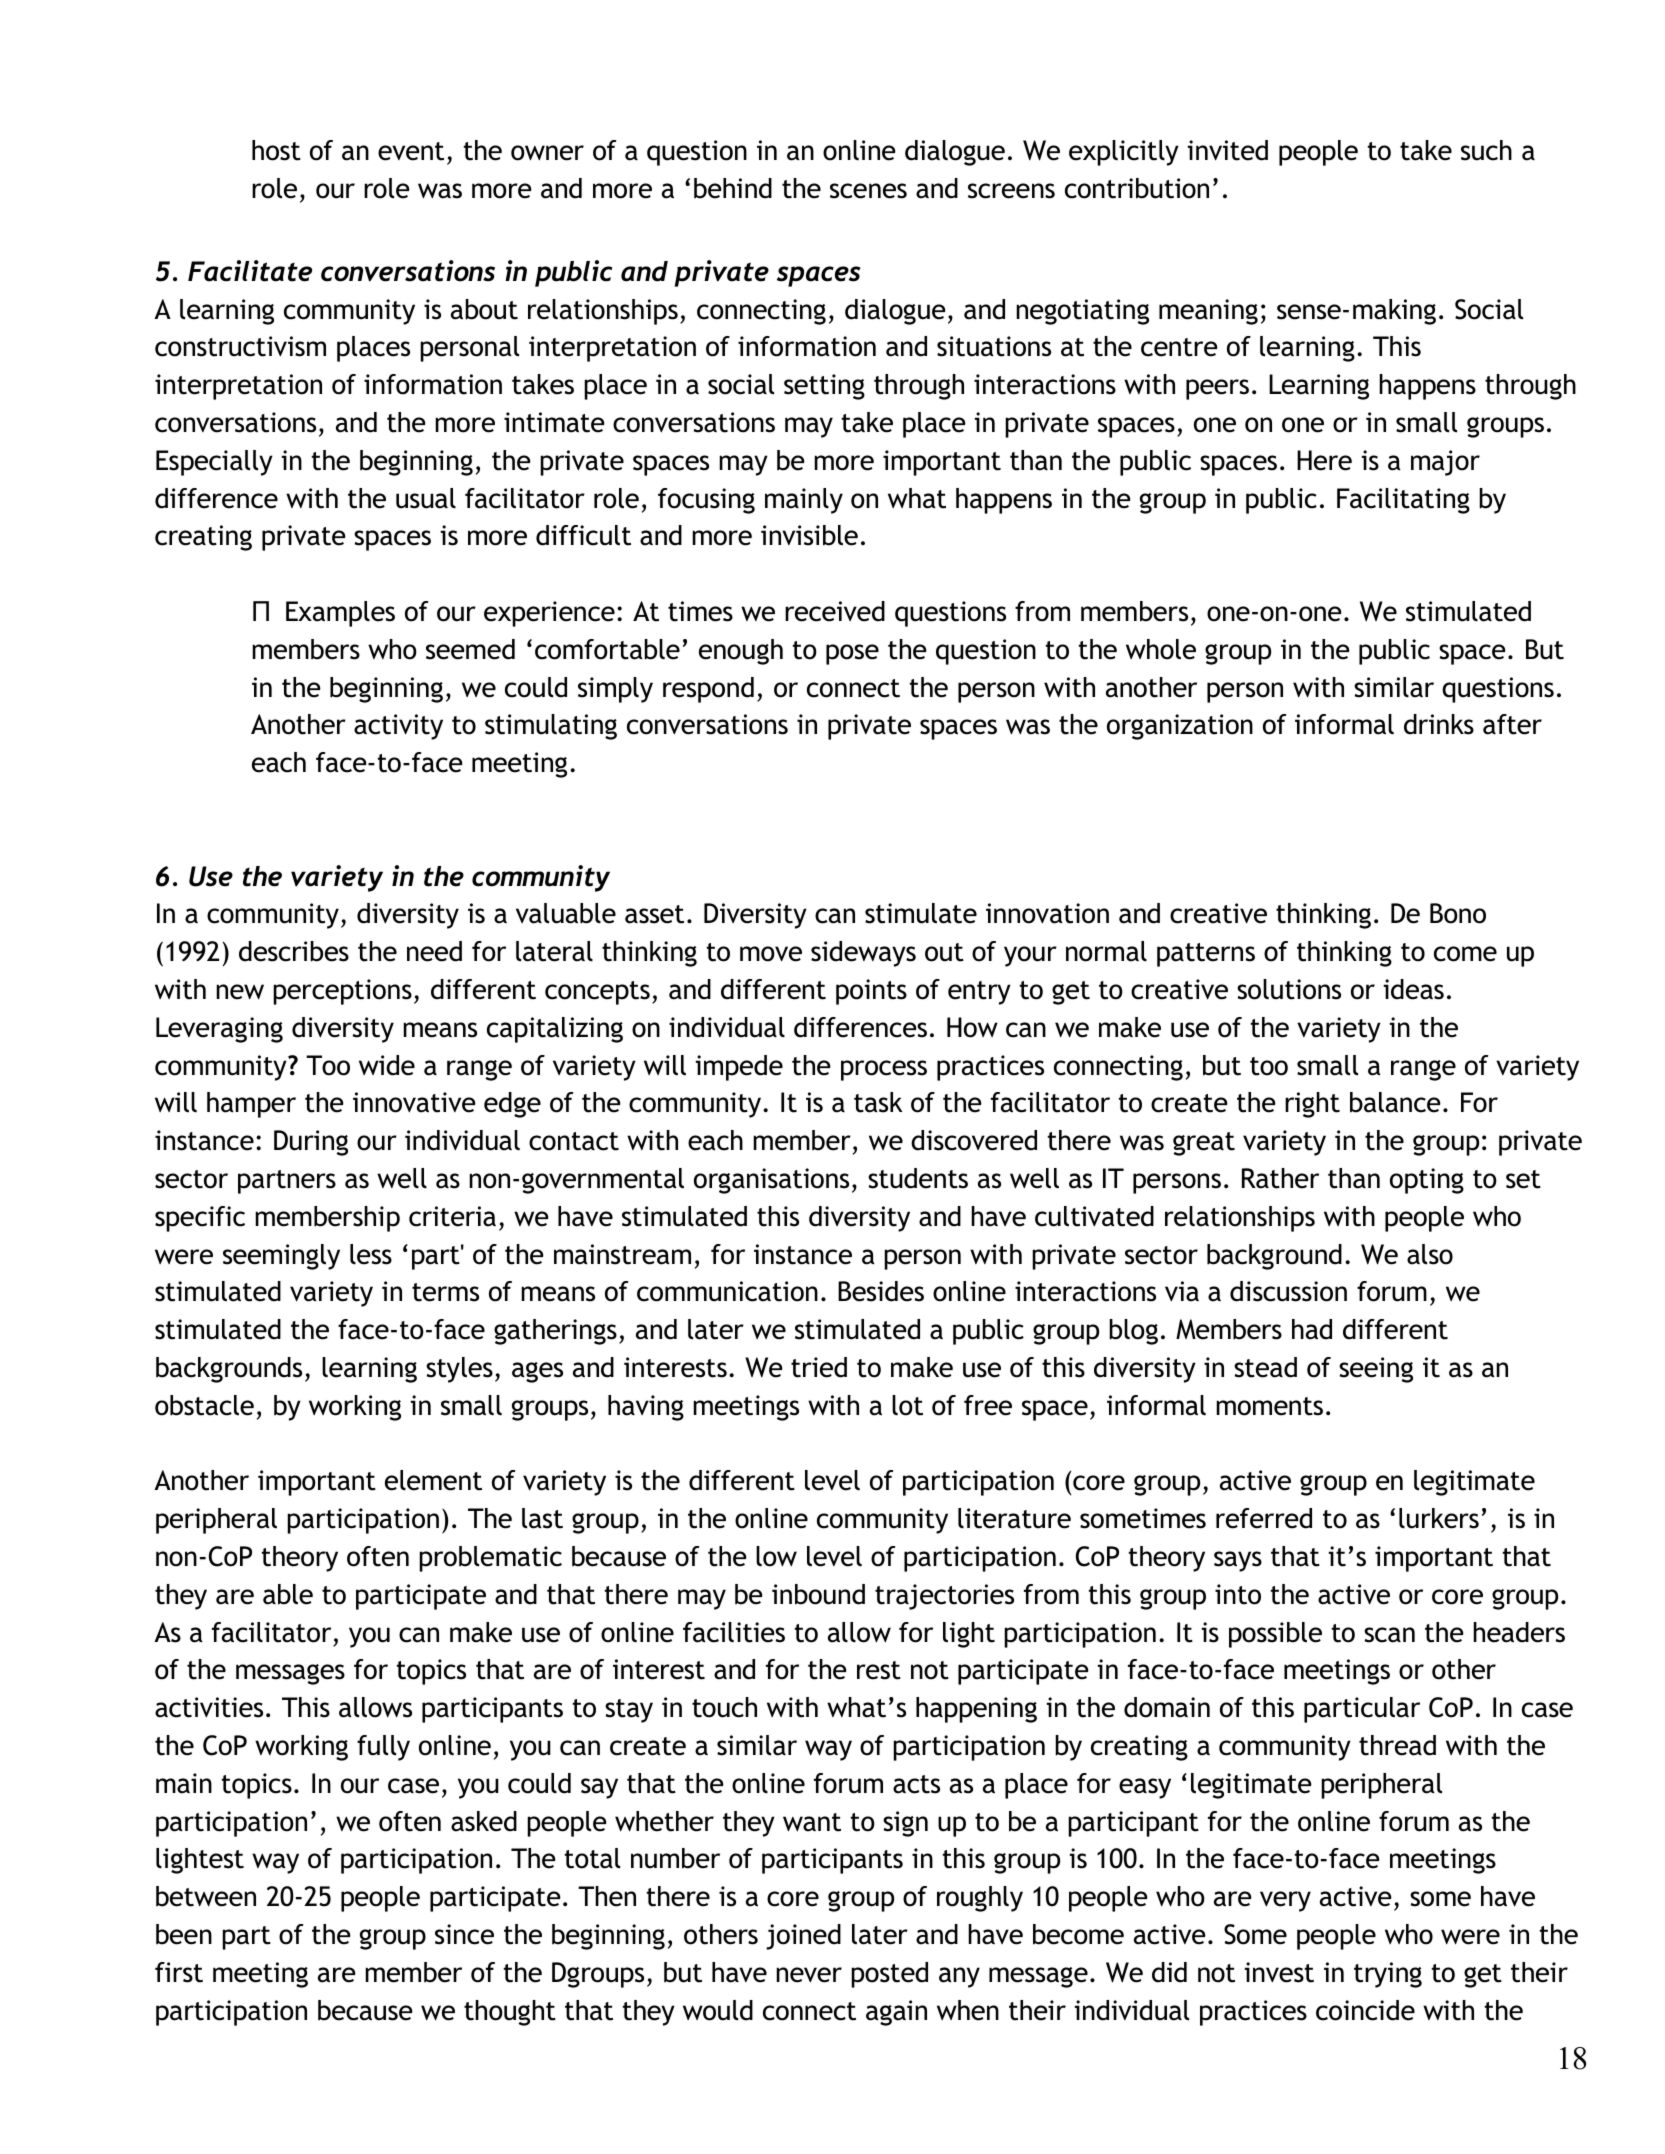  What do you see at coordinates (464, 1934) in the screenshot?
I see `since` at bounding box center [464, 1934].
